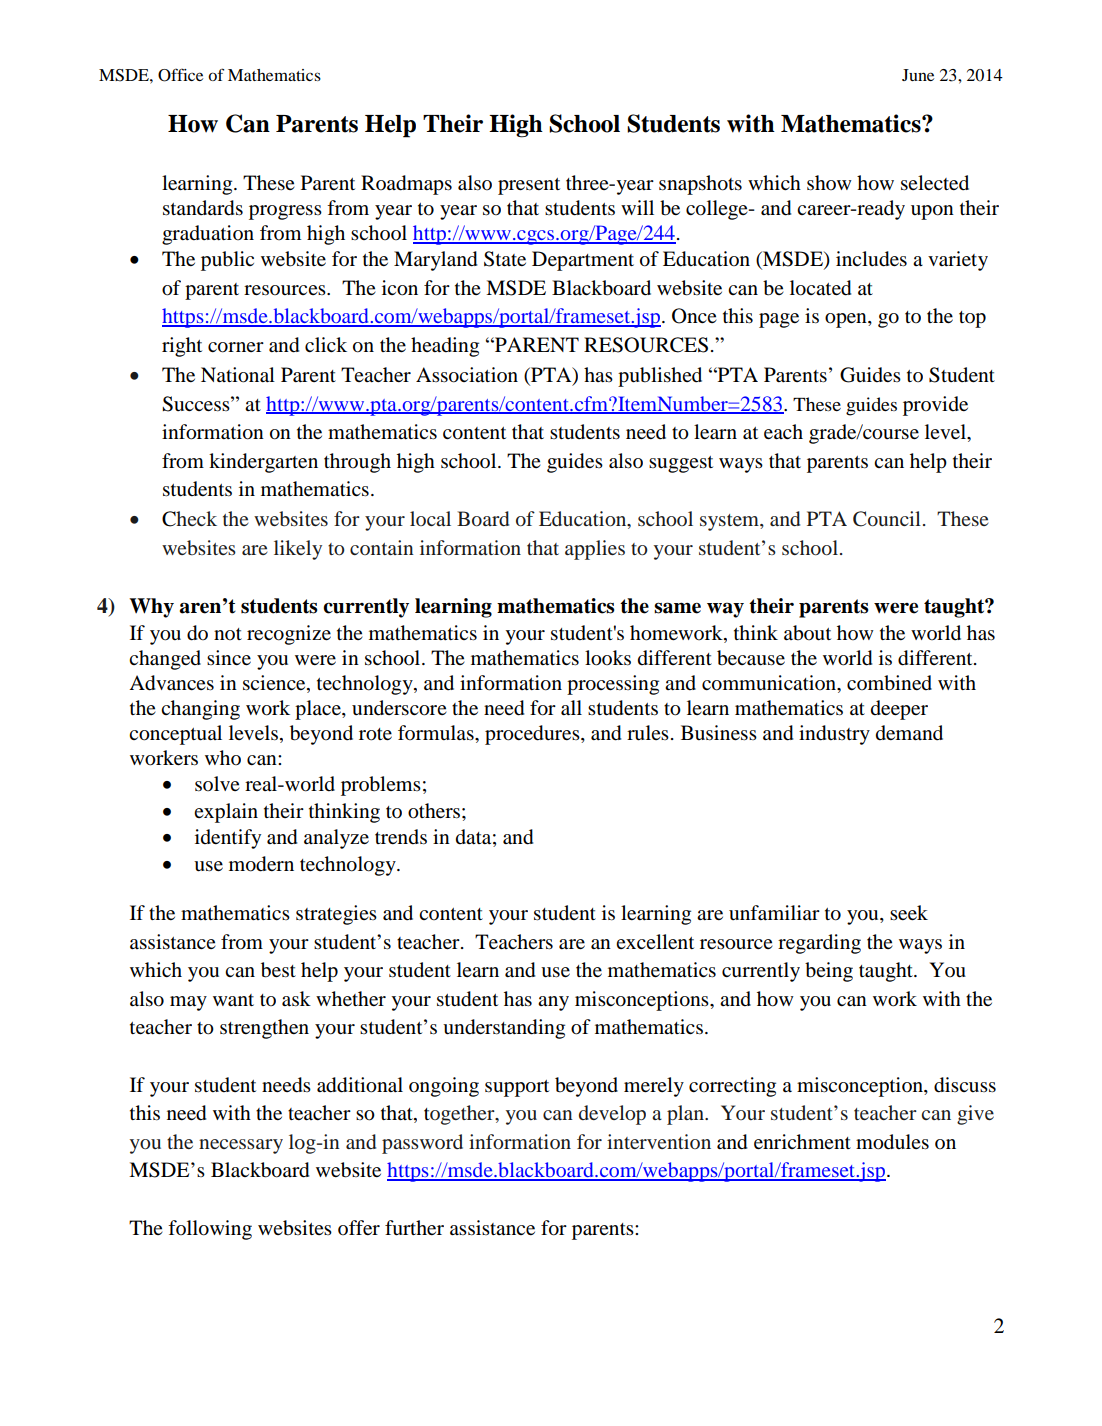 The width and height of the document is (1102, 1426). Describe the element at coordinates (529, 186) in the document. I see `present` at that location.
